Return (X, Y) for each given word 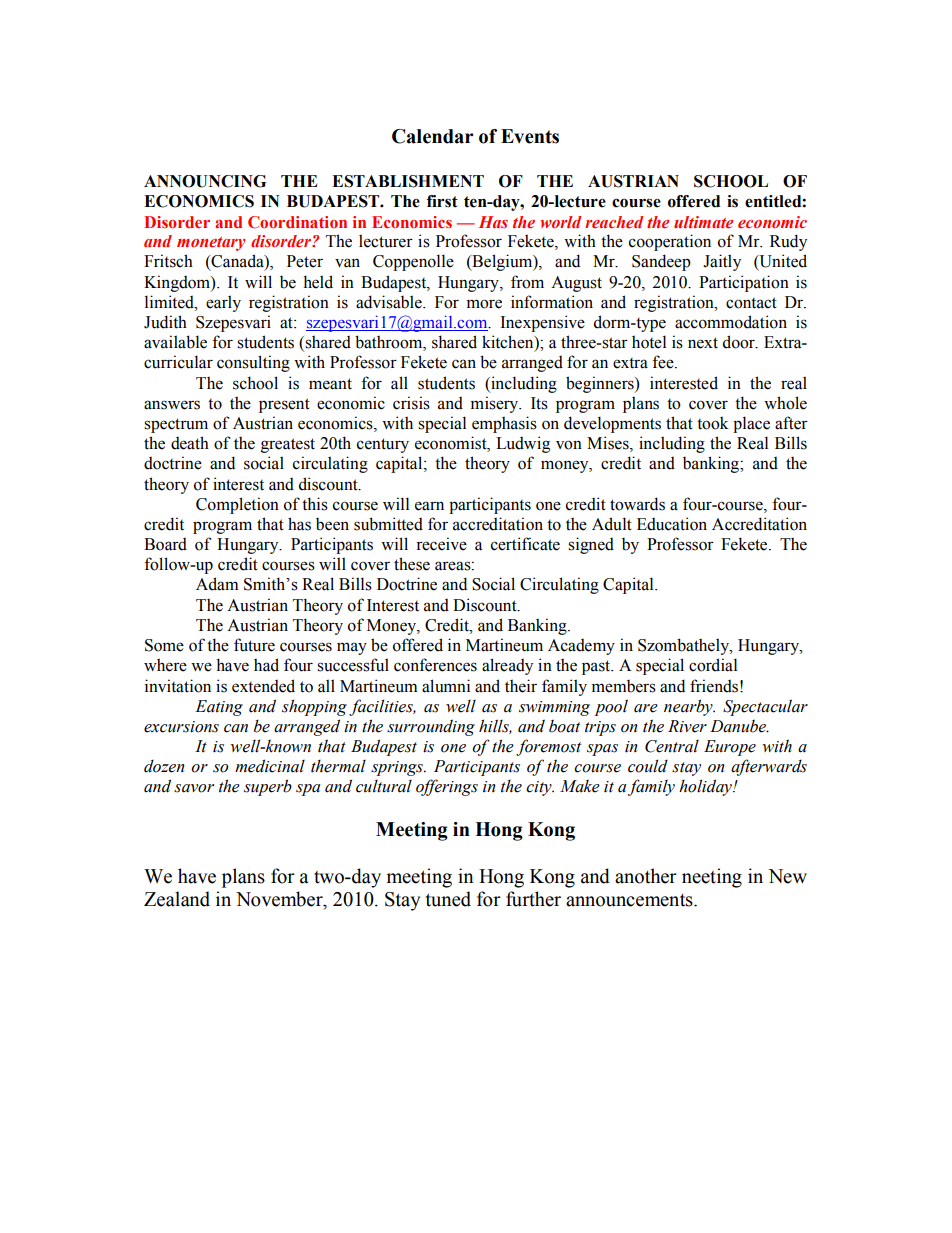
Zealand (177, 899)
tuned (448, 899)
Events (530, 136)
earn (429, 506)
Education (672, 524)
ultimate (703, 222)
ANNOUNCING (205, 181)
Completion (237, 505)
